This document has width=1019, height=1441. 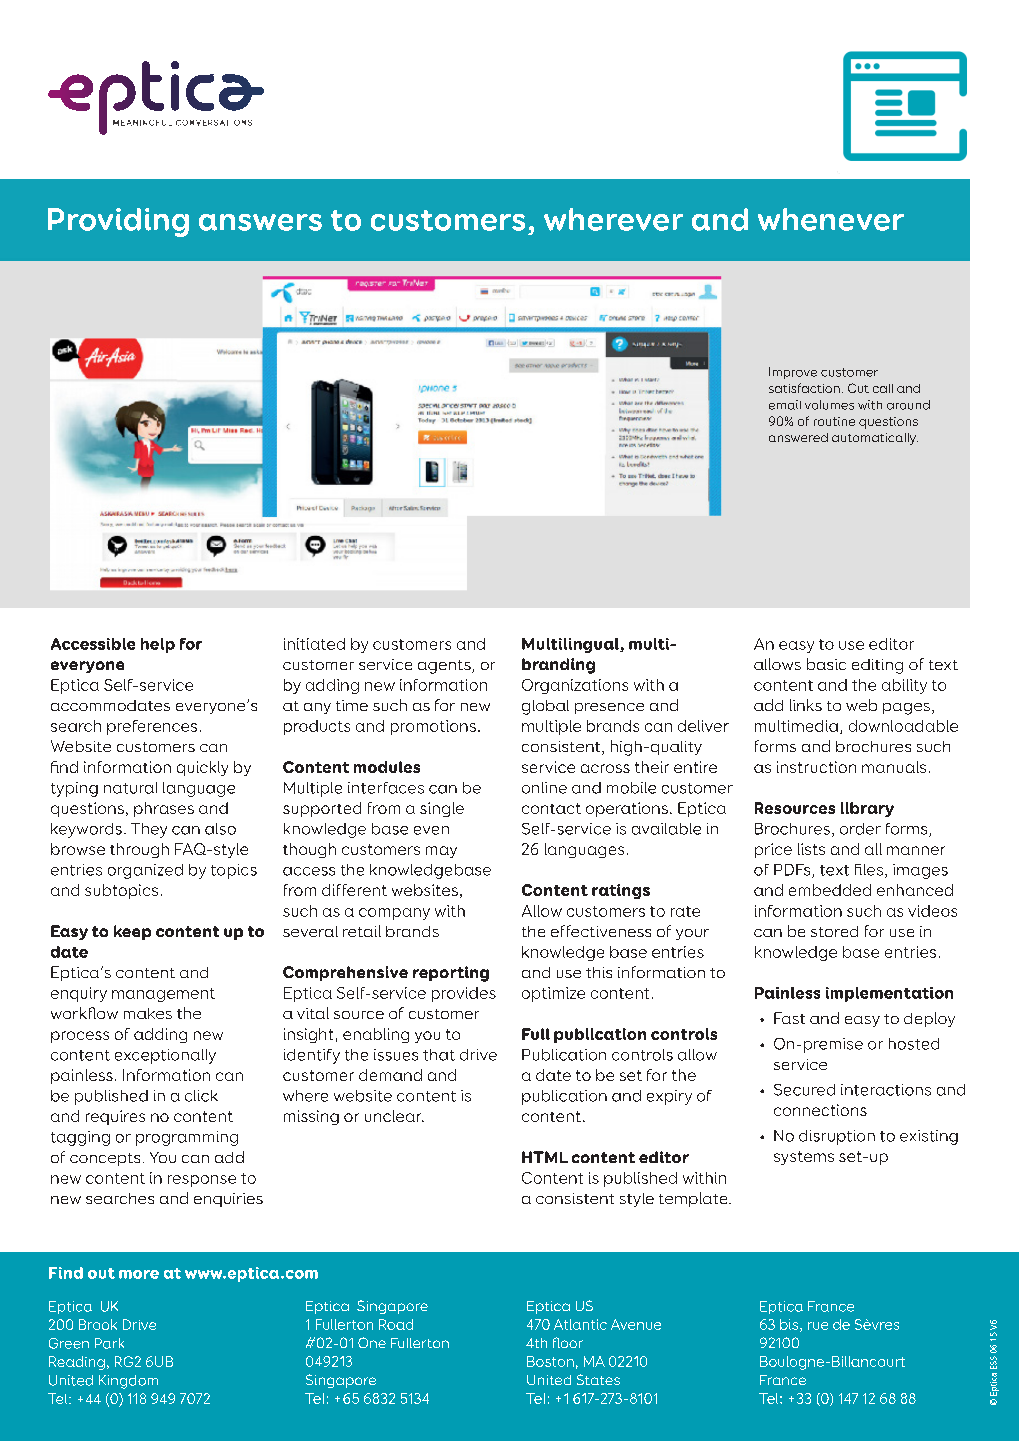 What do you see at coordinates (545, 1157) in the document?
I see `HTML` at bounding box center [545, 1157].
